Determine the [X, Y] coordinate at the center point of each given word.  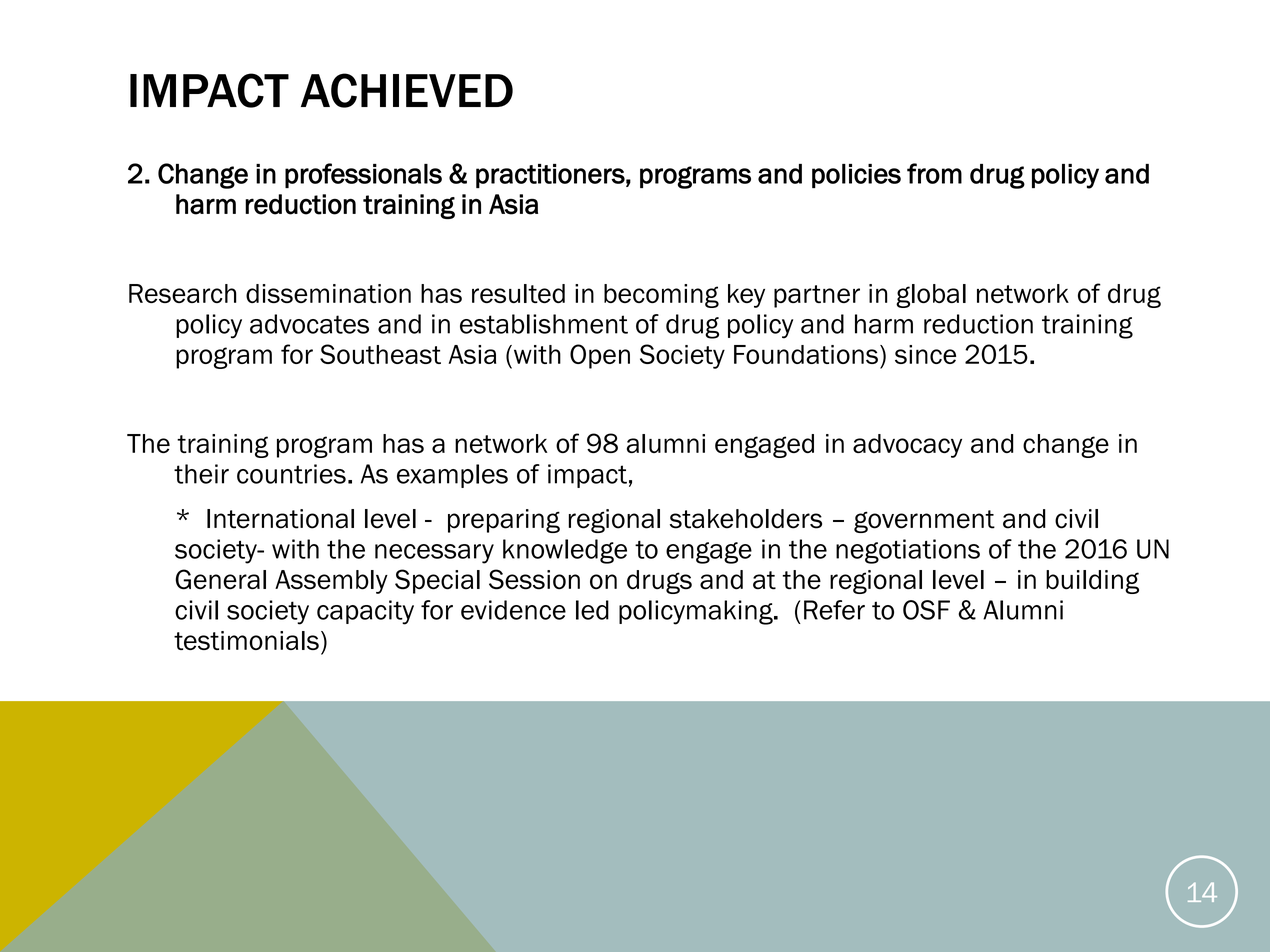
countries [291, 474]
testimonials [246, 640]
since [925, 354]
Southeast [380, 354]
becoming [661, 296]
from [934, 173]
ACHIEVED [407, 90]
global [931, 296]
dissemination [328, 293]
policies [856, 176]
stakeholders [746, 519]
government [924, 521]
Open [600, 356]
